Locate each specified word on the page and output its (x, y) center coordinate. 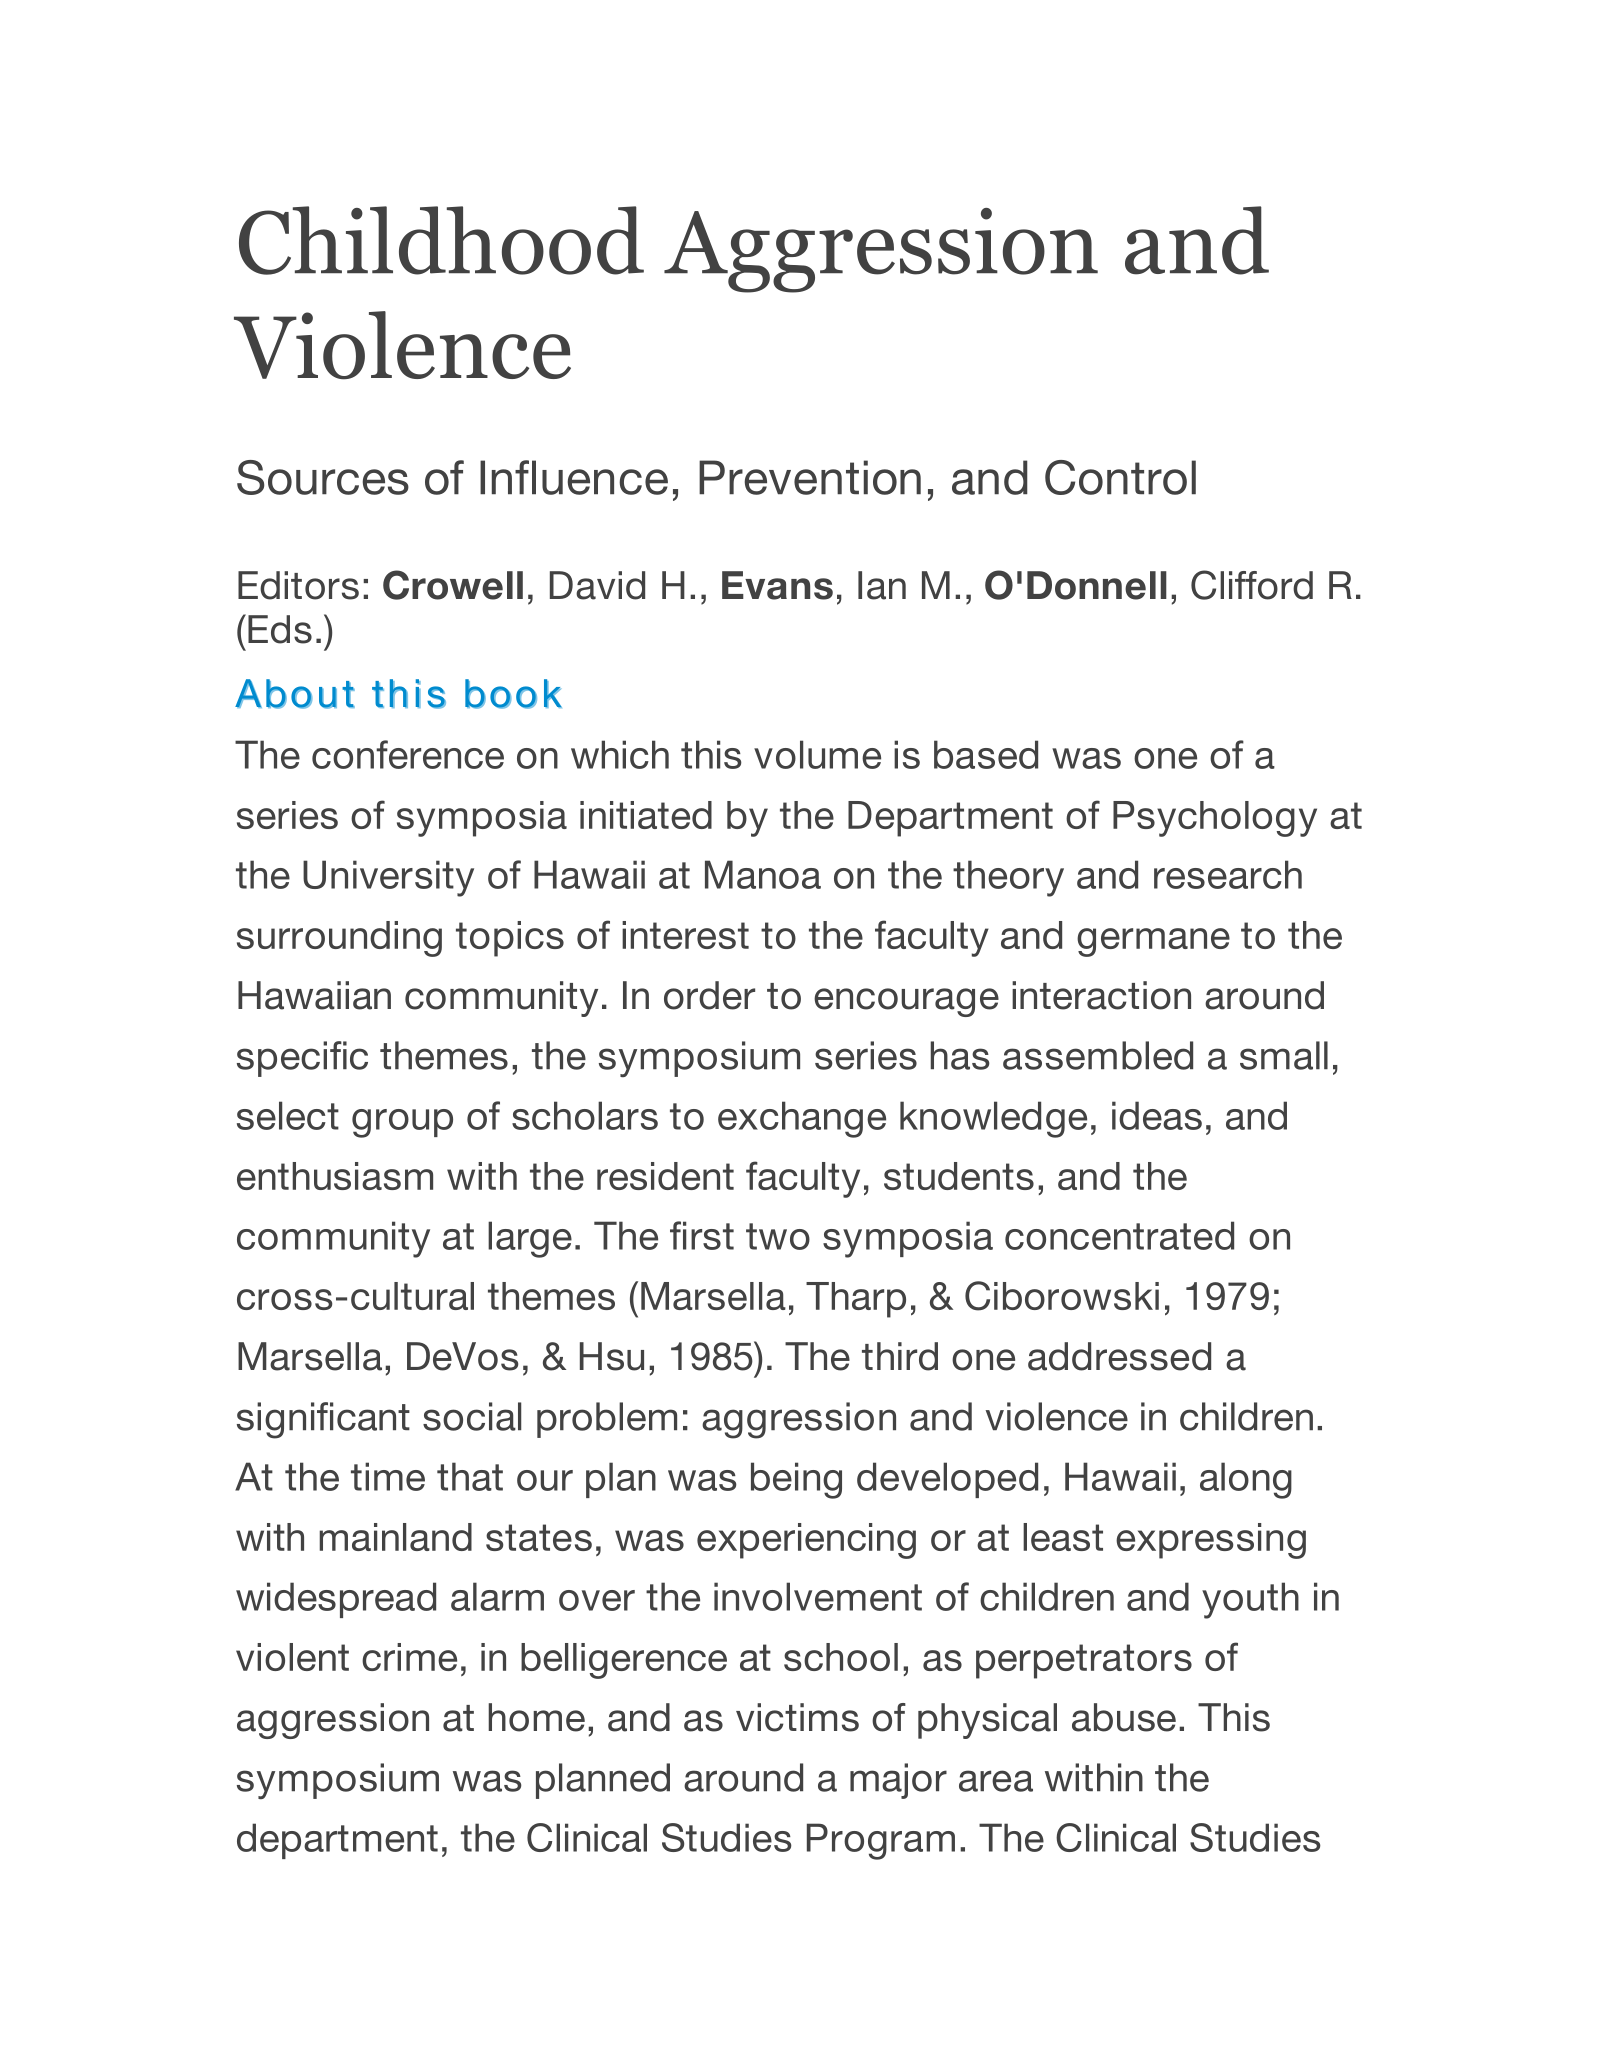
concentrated (1119, 1235)
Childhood (441, 240)
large (530, 1239)
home (536, 1717)
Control (1120, 477)
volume (817, 754)
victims (797, 1717)
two (778, 1236)
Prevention (810, 477)
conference (408, 754)
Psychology (1215, 819)
